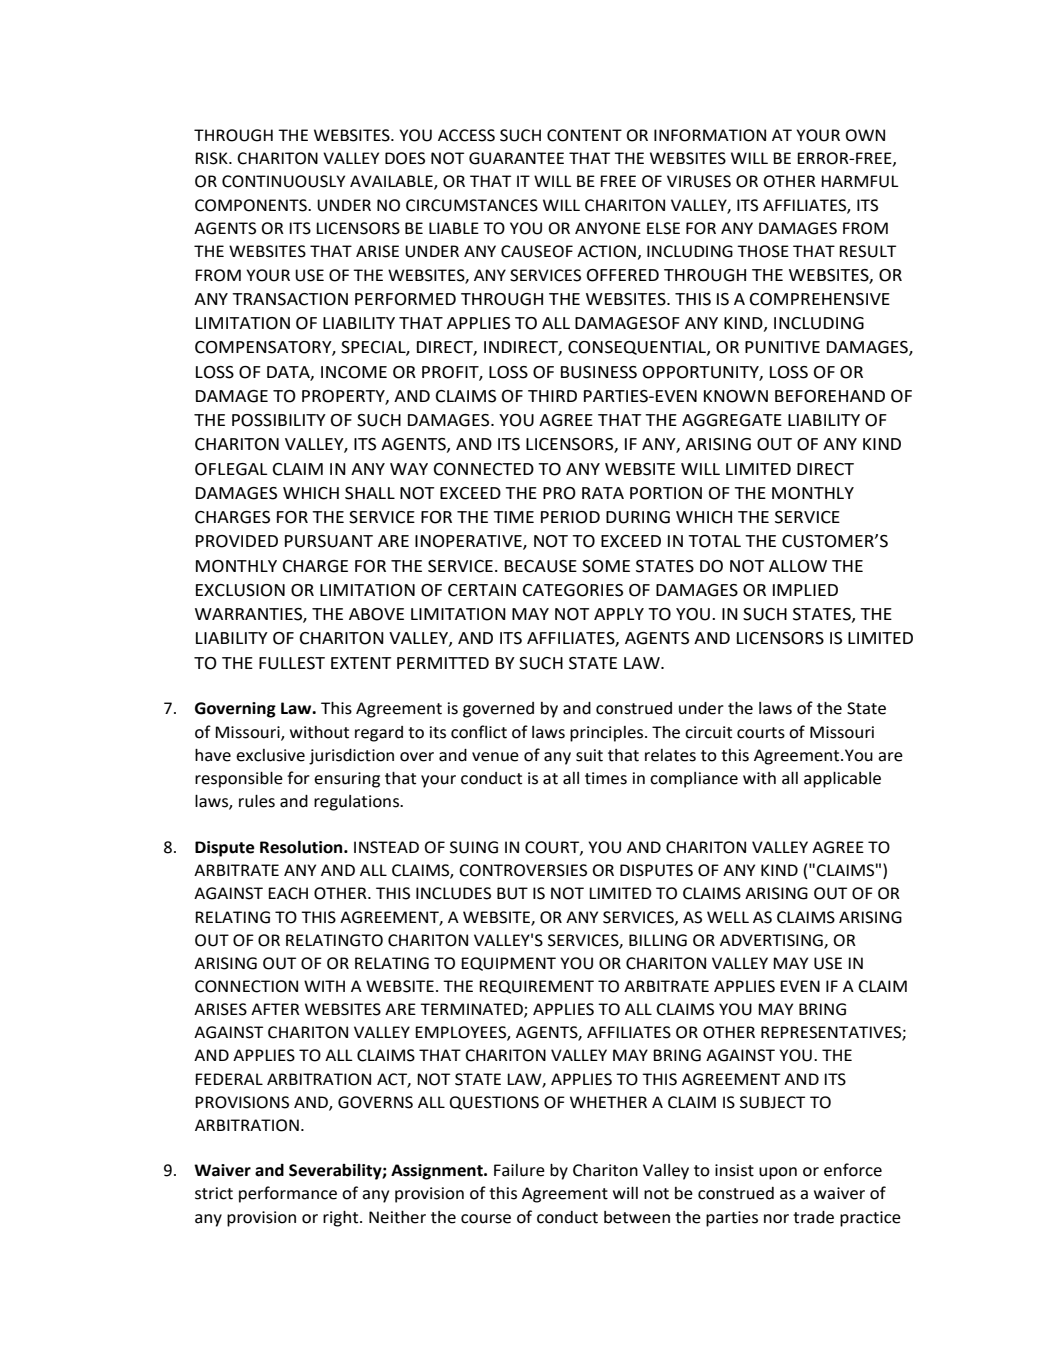 This screenshot has width=1052, height=1362. What do you see at coordinates (508, 964) in the screenshot?
I see `EQUIPMENT` at bounding box center [508, 964].
